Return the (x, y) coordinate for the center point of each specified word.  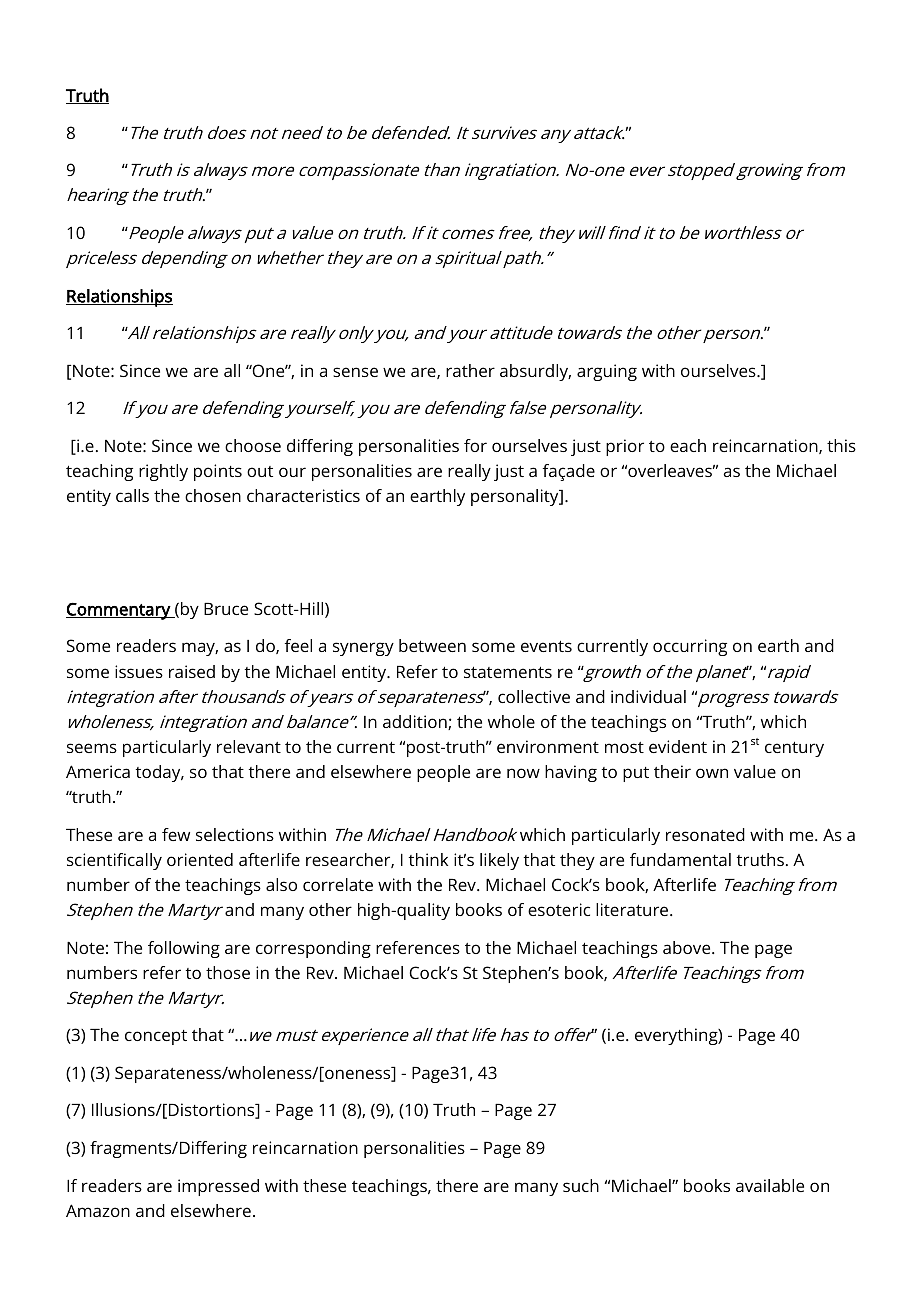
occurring (690, 647)
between (432, 645)
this (841, 445)
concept (156, 1037)
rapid (789, 673)
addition (416, 722)
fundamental (680, 859)
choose (253, 445)
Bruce (226, 609)
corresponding (313, 949)
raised (192, 671)
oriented (200, 859)
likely (499, 861)
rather (470, 370)
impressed (218, 1187)
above (688, 947)
